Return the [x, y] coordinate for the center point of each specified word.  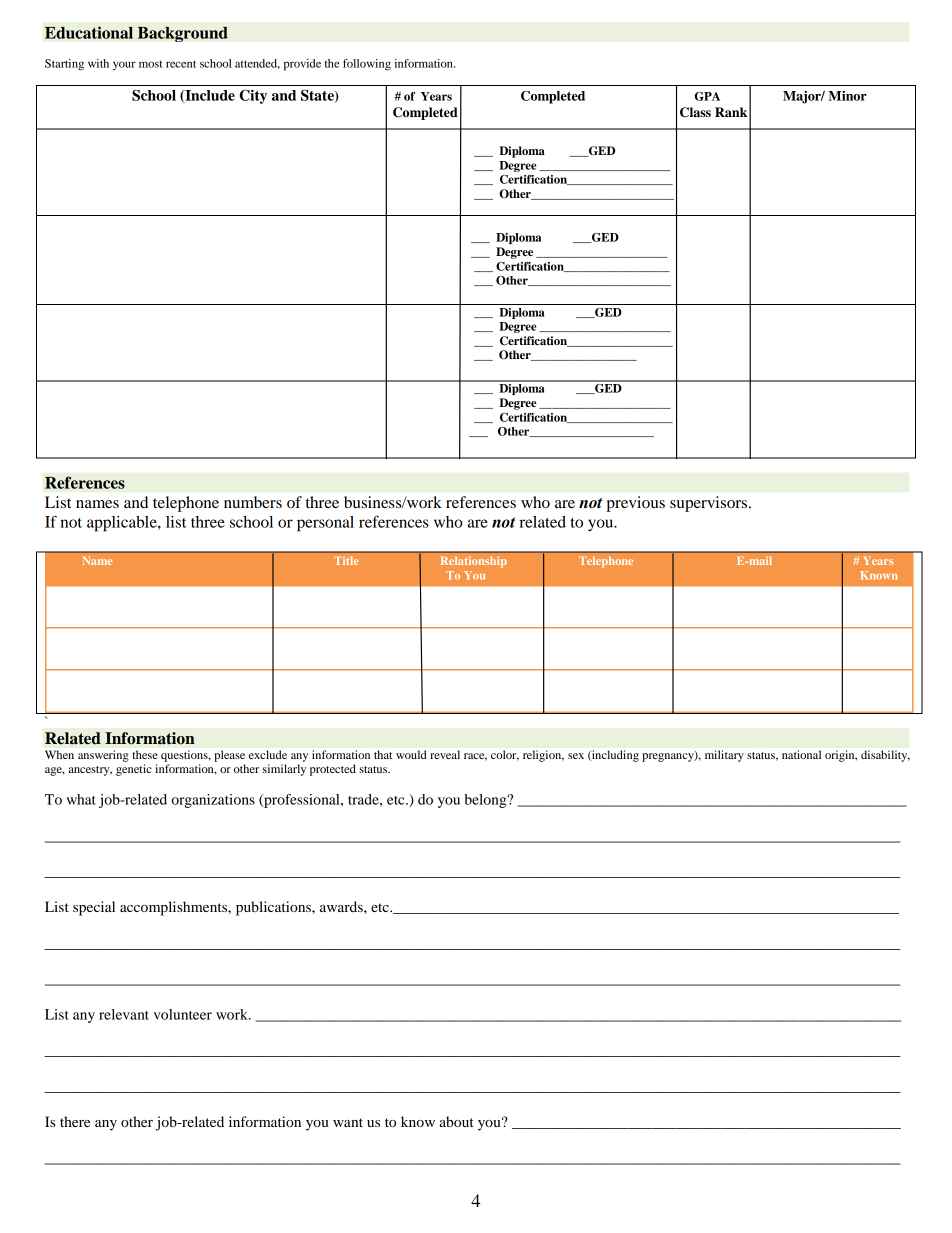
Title [346, 561]
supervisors [710, 504]
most [150, 64]
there [75, 1121]
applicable [123, 524]
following [367, 65]
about [456, 1121]
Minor [847, 96]
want [348, 1122]
